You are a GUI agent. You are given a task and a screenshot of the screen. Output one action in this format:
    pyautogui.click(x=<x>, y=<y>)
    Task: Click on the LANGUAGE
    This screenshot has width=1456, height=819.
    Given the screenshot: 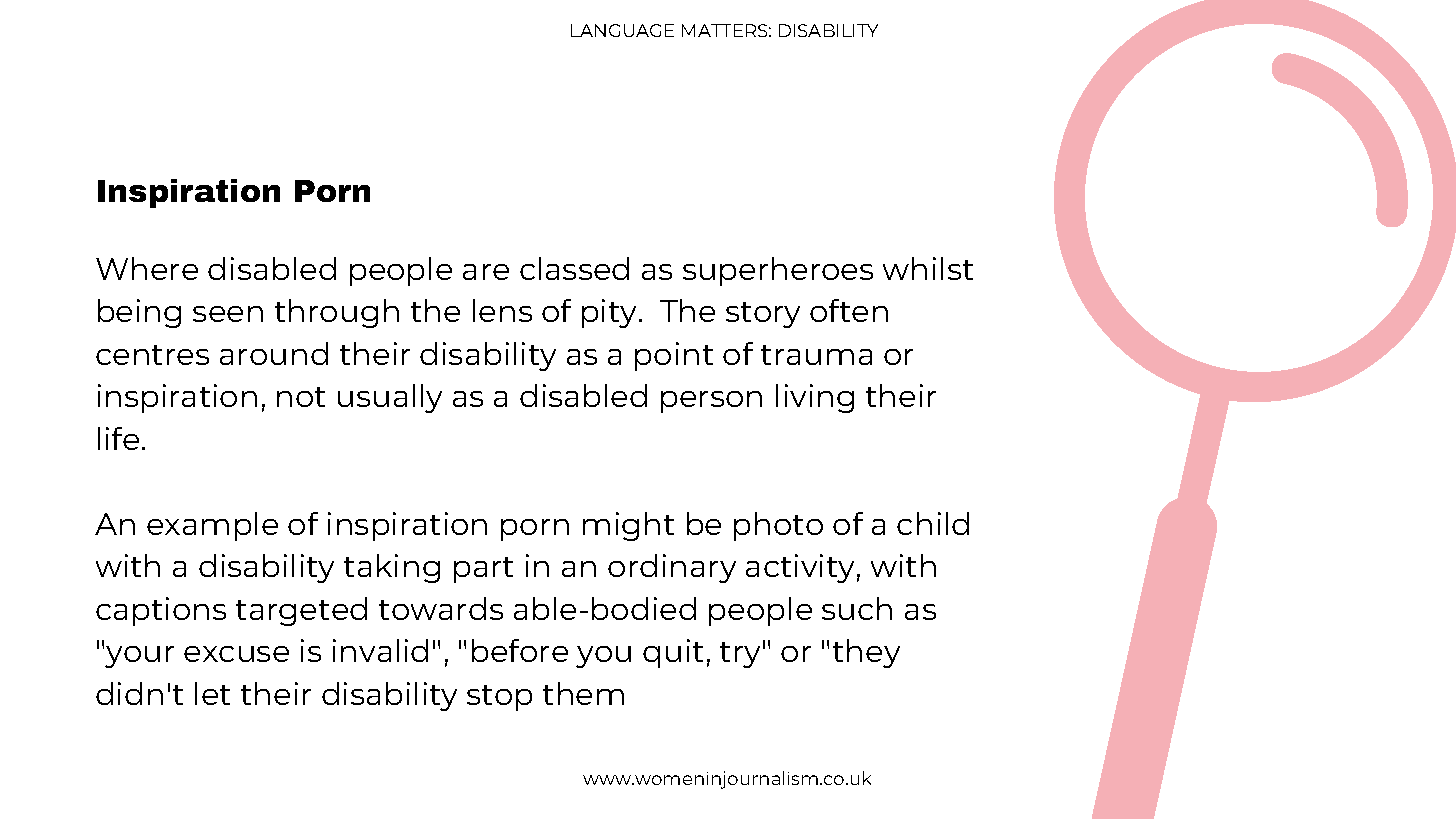 What is the action you would take?
    pyautogui.click(x=622, y=30)
